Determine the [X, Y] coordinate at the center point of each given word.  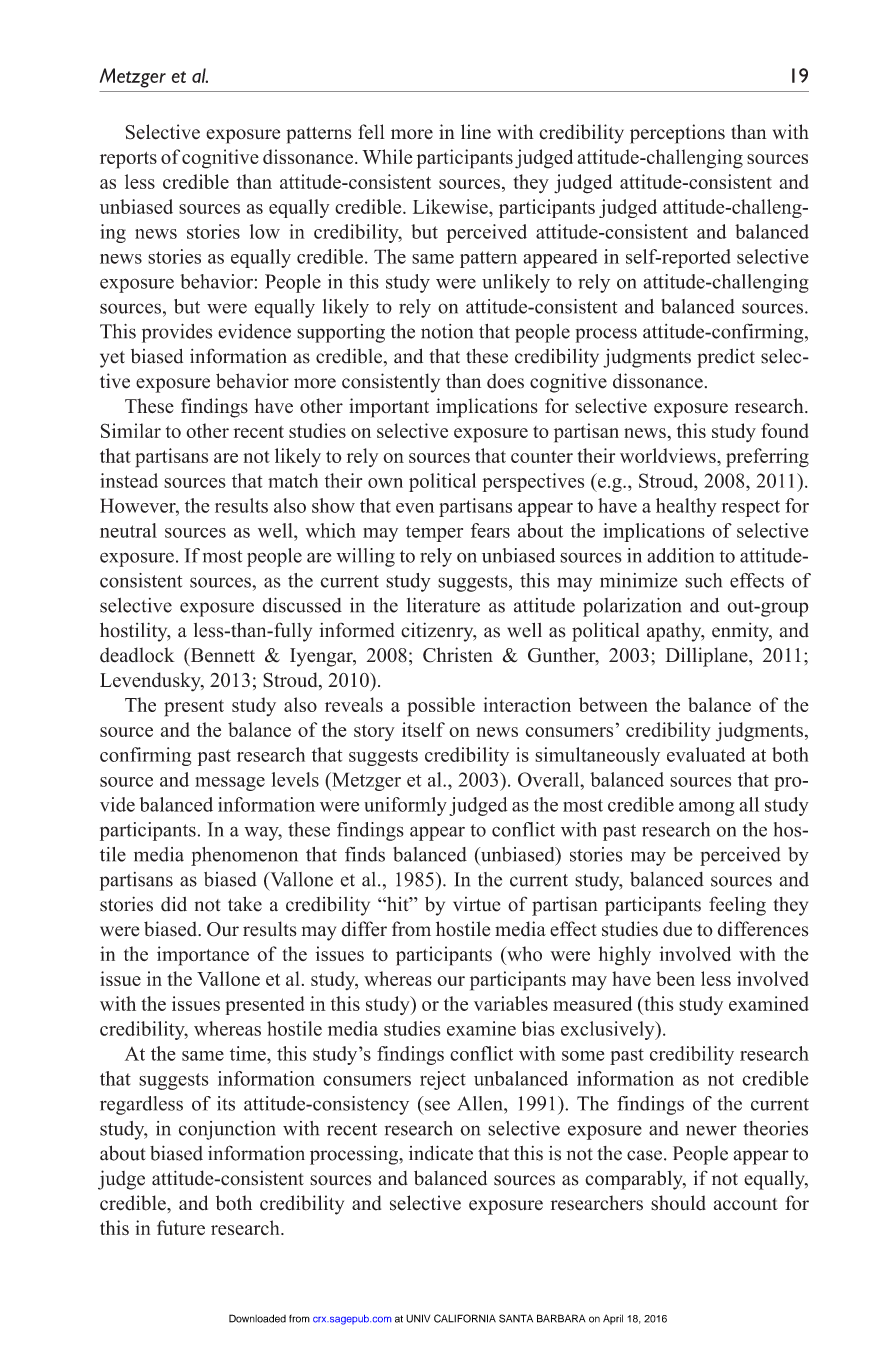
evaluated [706, 754]
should [678, 1203]
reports [128, 160]
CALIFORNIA [465, 1318]
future [181, 1227]
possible [441, 707]
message [230, 784]
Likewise [451, 206]
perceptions [677, 134]
